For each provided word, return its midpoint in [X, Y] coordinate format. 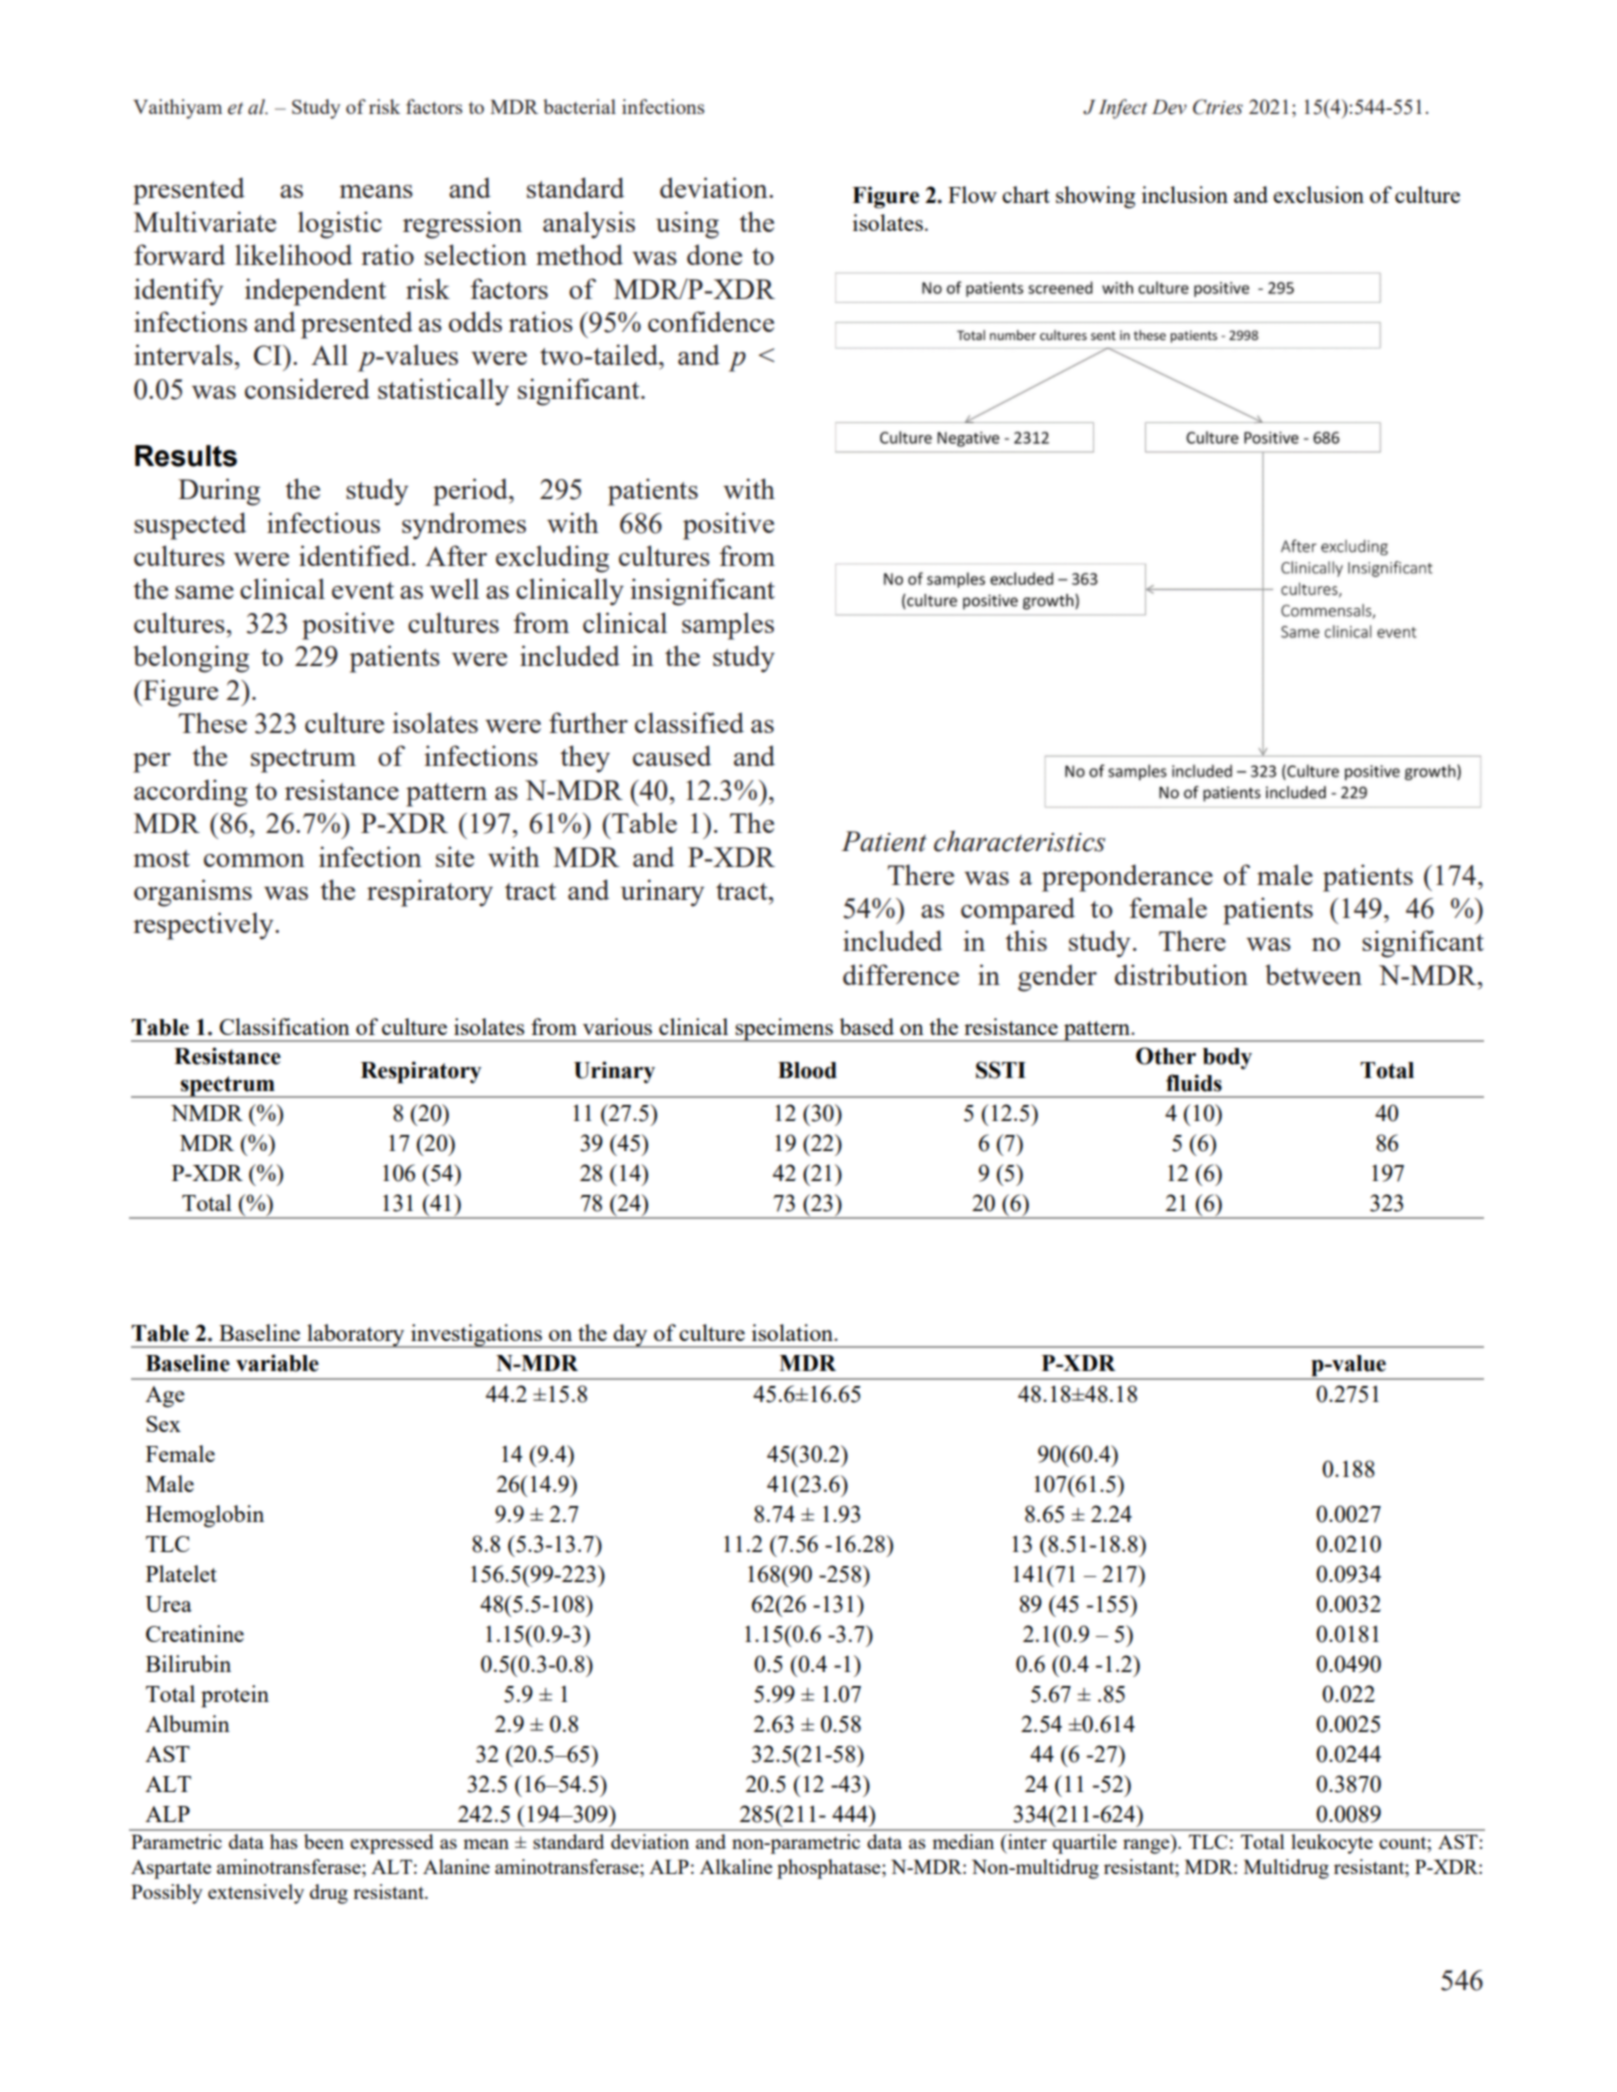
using [687, 225]
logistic [340, 225]
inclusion [1185, 194]
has [284, 1841]
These [213, 722]
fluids [1194, 1083]
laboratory [356, 1336]
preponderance [1127, 878]
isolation [794, 1332]
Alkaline [736, 1866]
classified [689, 722]
